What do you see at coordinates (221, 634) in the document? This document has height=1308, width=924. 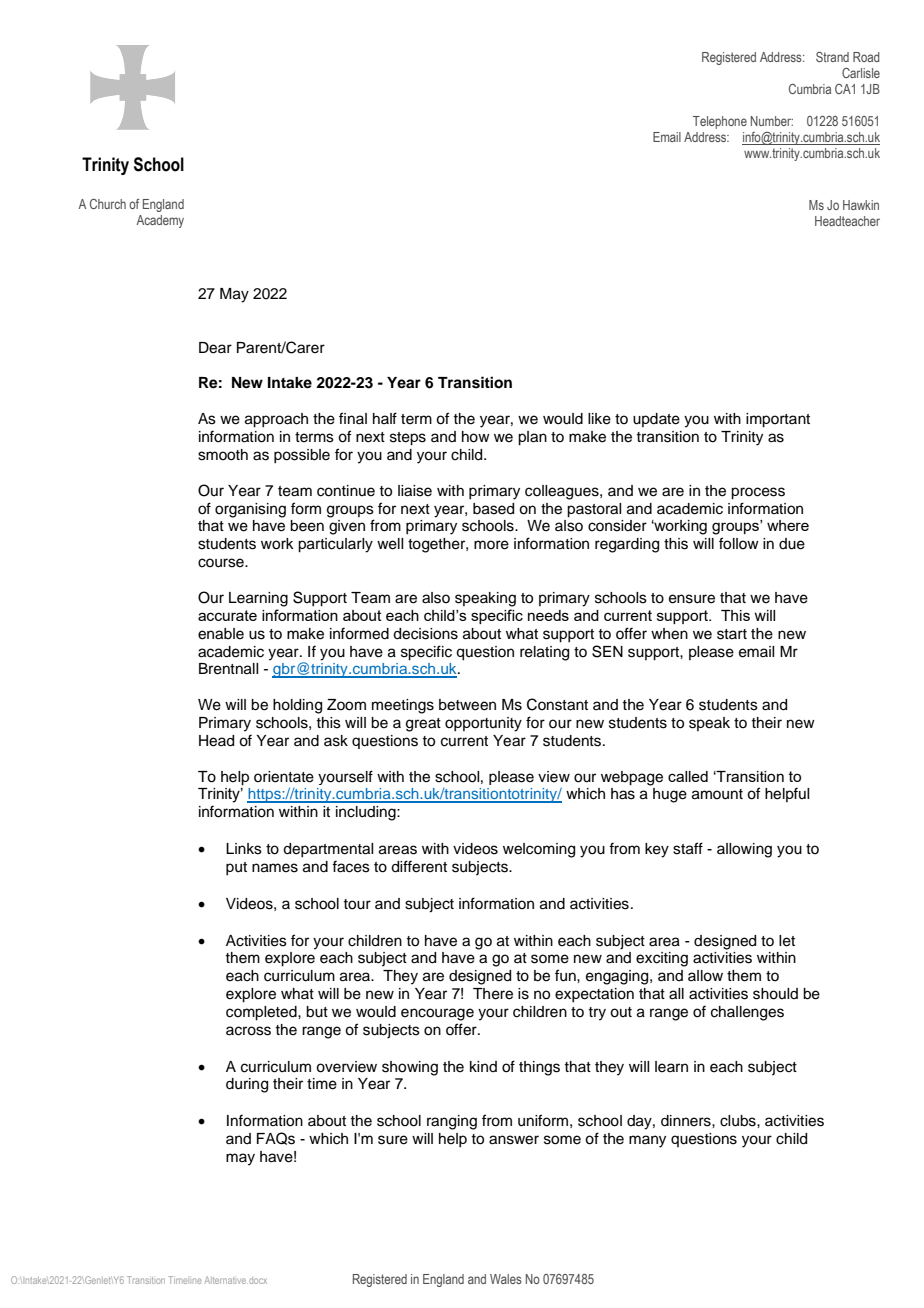 I see `enable` at bounding box center [221, 634].
